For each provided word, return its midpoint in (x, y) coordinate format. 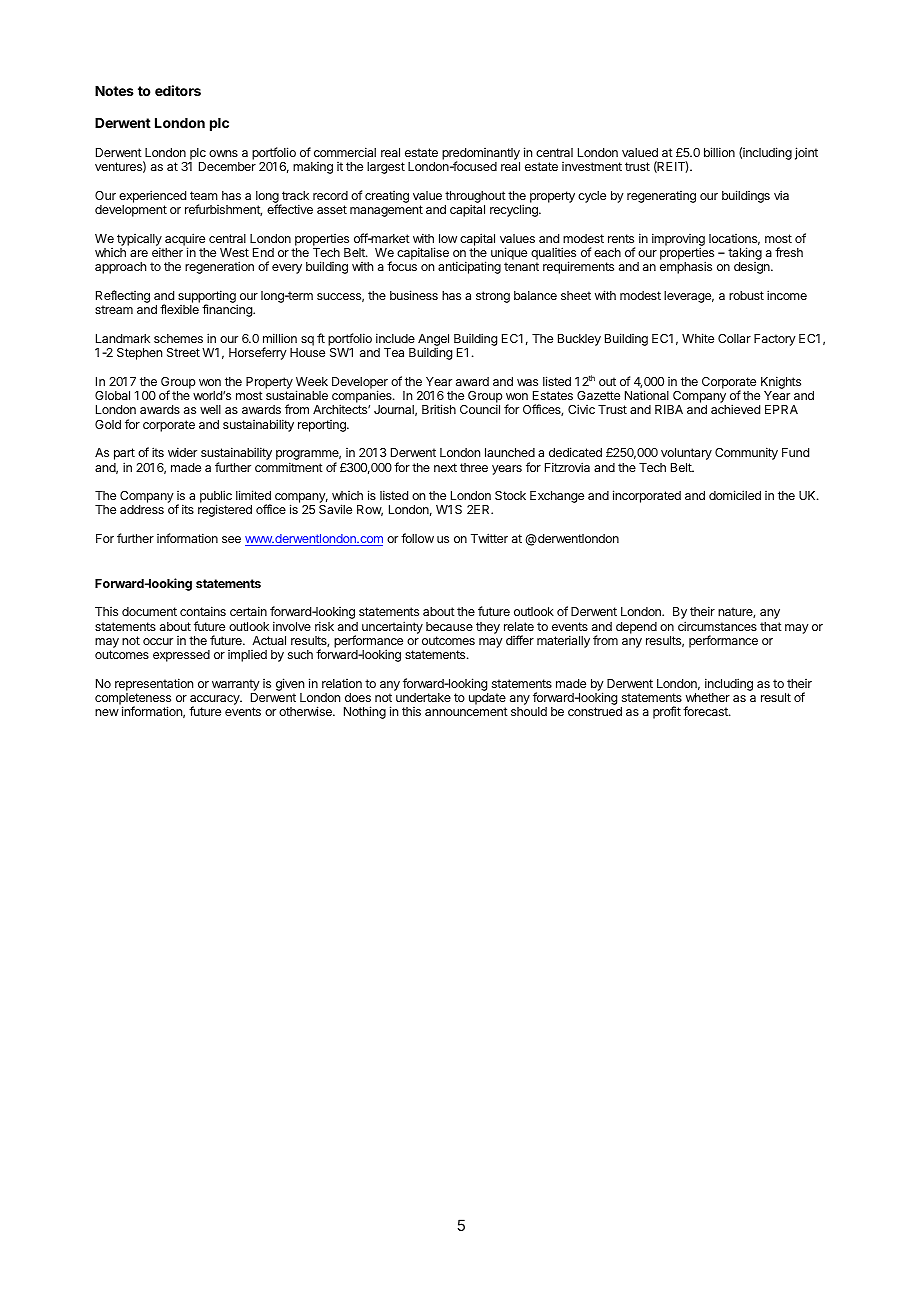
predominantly (481, 155)
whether (708, 697)
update (487, 699)
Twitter (489, 538)
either (167, 252)
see (231, 539)
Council (480, 409)
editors (178, 90)
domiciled (735, 495)
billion (719, 152)
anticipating (469, 267)
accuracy (216, 701)
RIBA (669, 409)
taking (745, 255)
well (210, 409)
